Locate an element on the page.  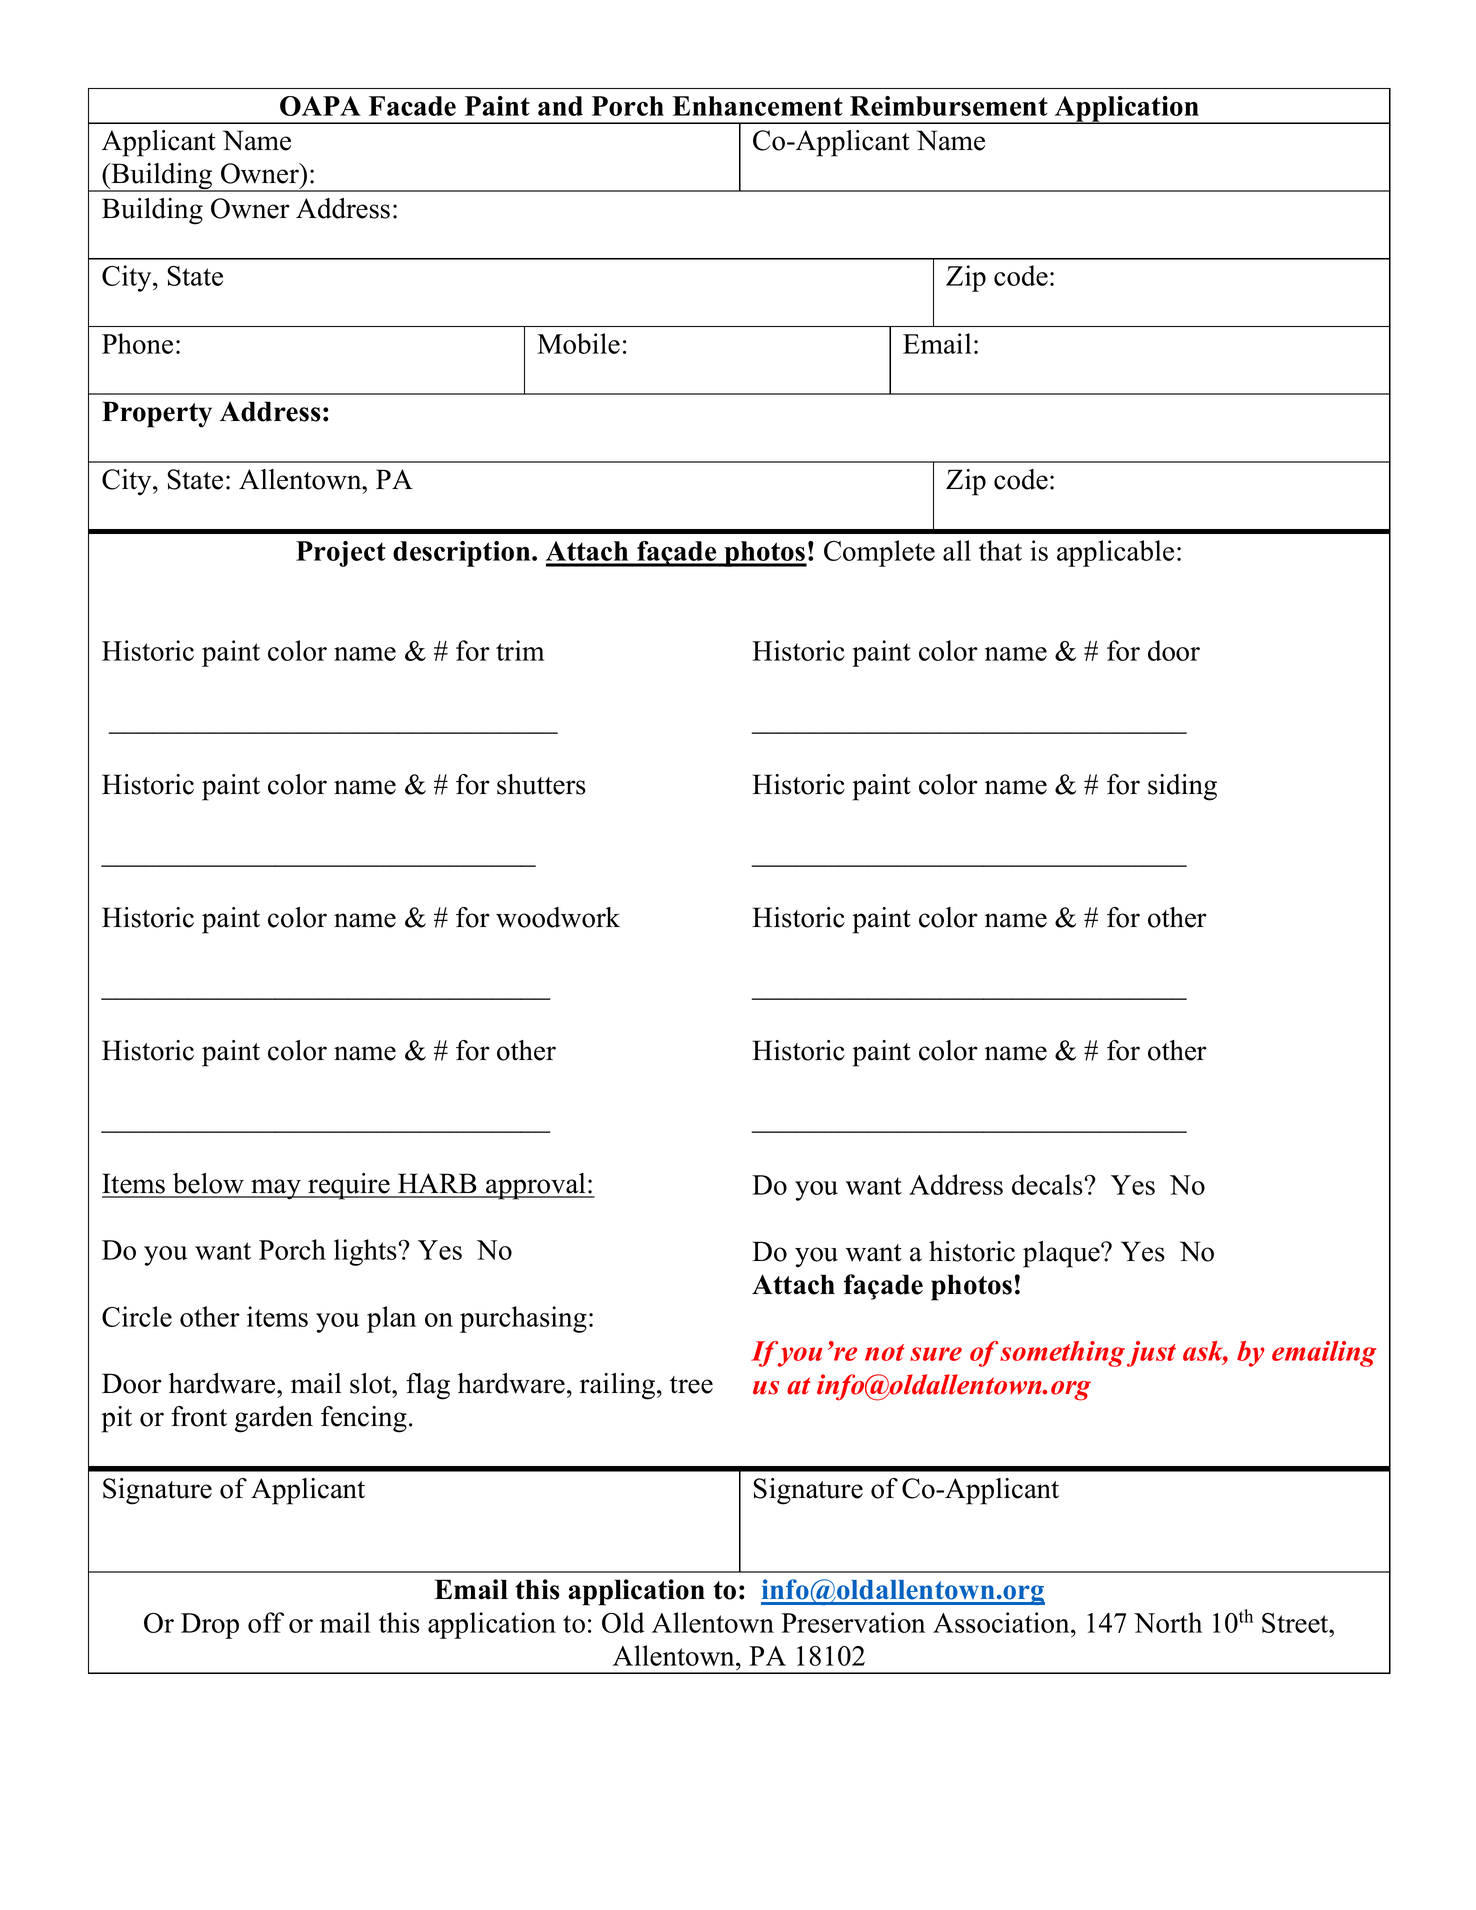
Reimbursement is located at coordinates (949, 106).
